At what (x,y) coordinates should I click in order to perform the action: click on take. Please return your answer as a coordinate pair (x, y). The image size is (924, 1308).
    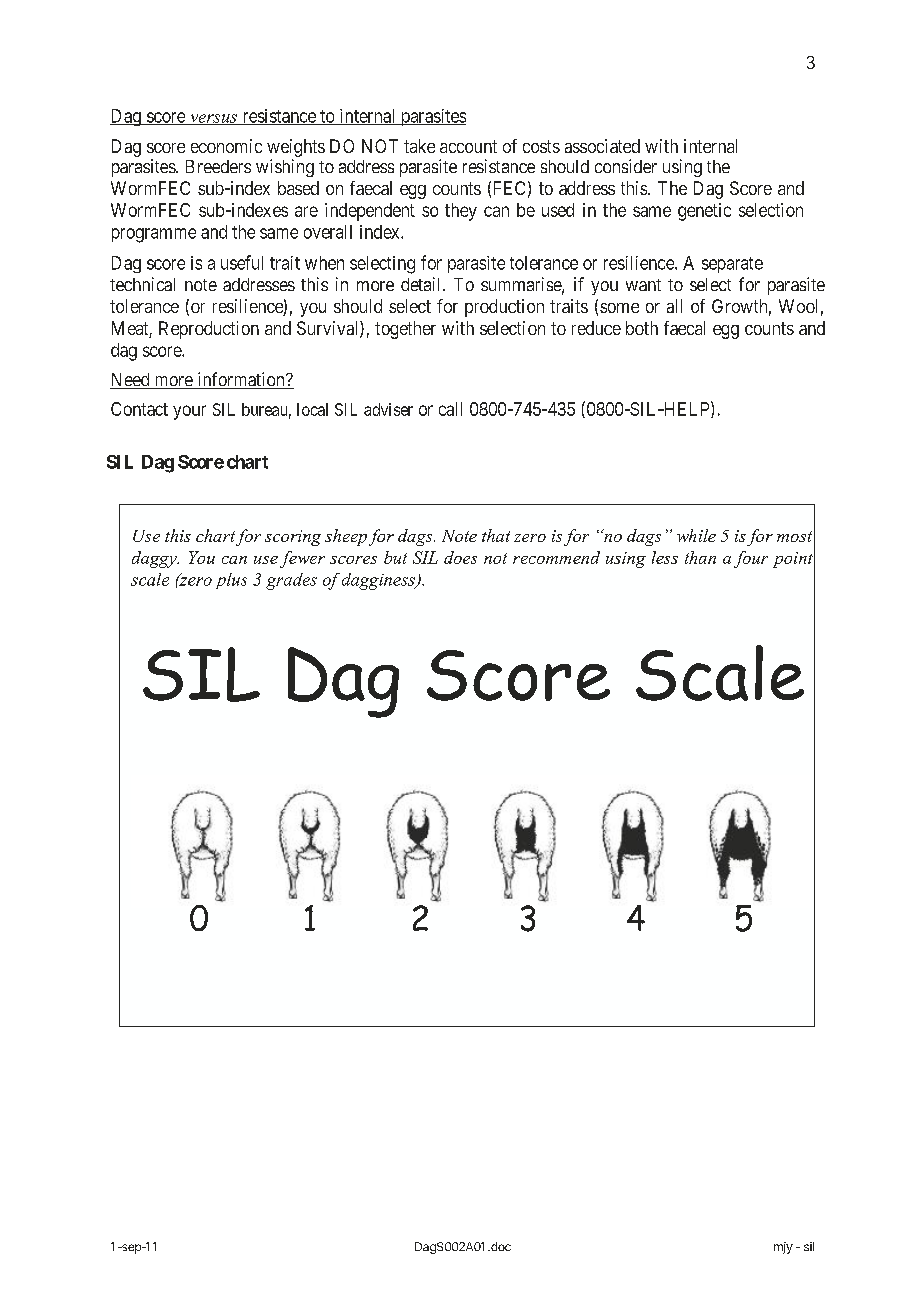
    Looking at the image, I should click on (419, 146).
